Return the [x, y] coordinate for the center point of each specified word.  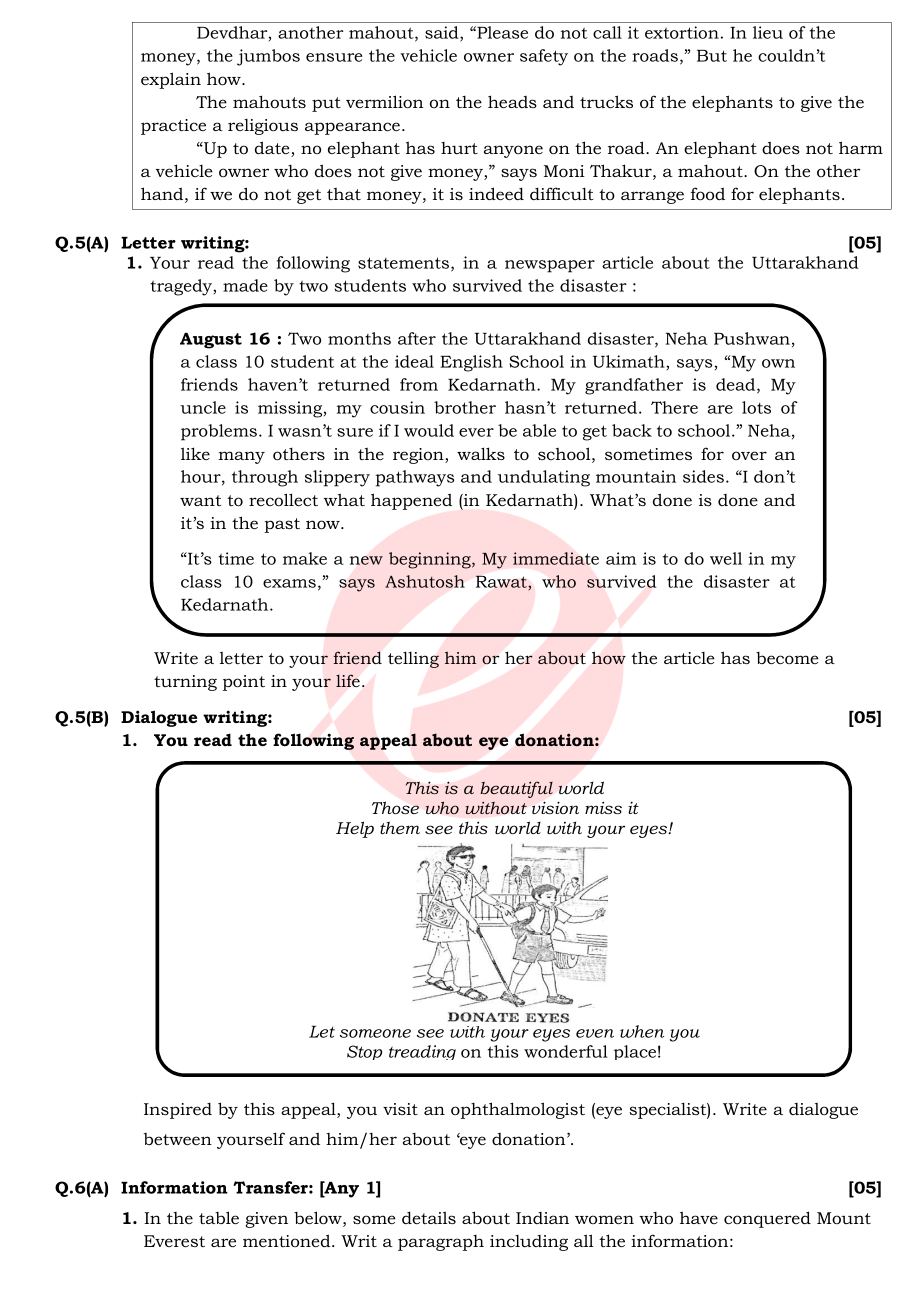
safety [544, 57]
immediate [556, 558]
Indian [542, 1218]
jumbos [268, 57]
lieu [768, 32]
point [244, 683]
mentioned [288, 1240]
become [787, 658]
